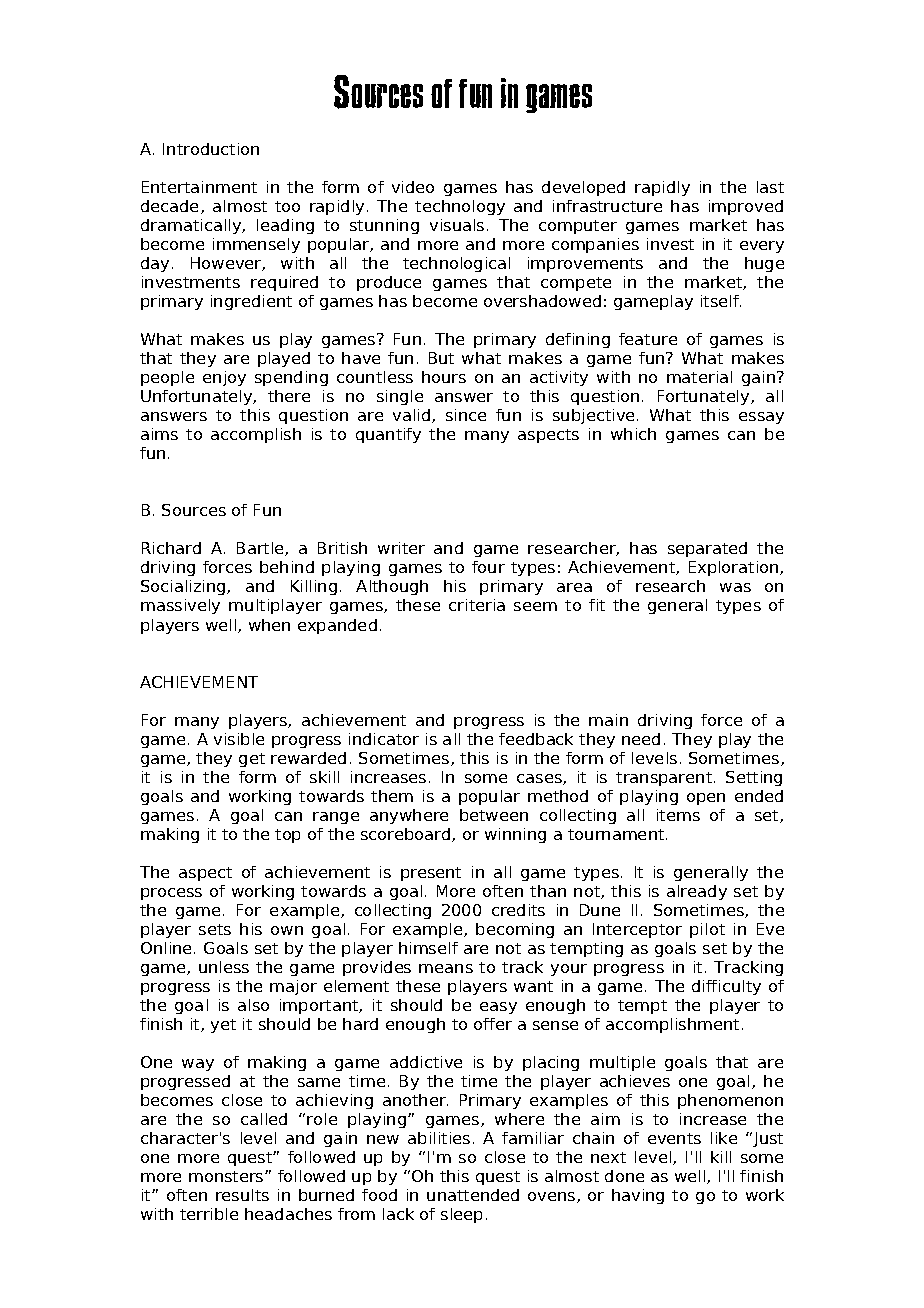 The height and width of the page is (1308, 924). Describe the element at coordinates (199, 187) in the page. I see `Entertainment` at that location.
